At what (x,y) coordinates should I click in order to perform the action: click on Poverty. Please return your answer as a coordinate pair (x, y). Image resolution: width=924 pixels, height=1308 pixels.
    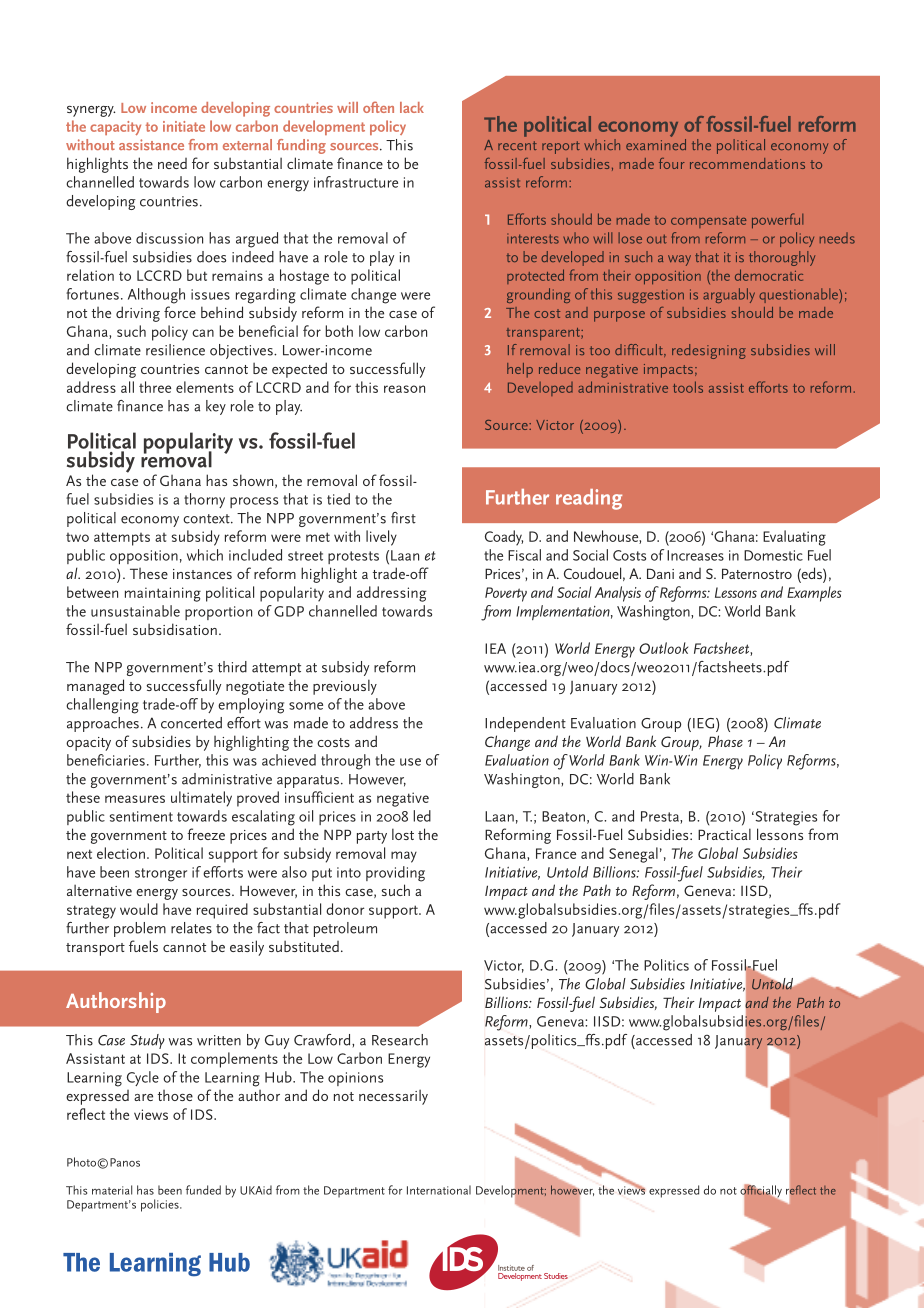
    Looking at the image, I should click on (506, 594).
